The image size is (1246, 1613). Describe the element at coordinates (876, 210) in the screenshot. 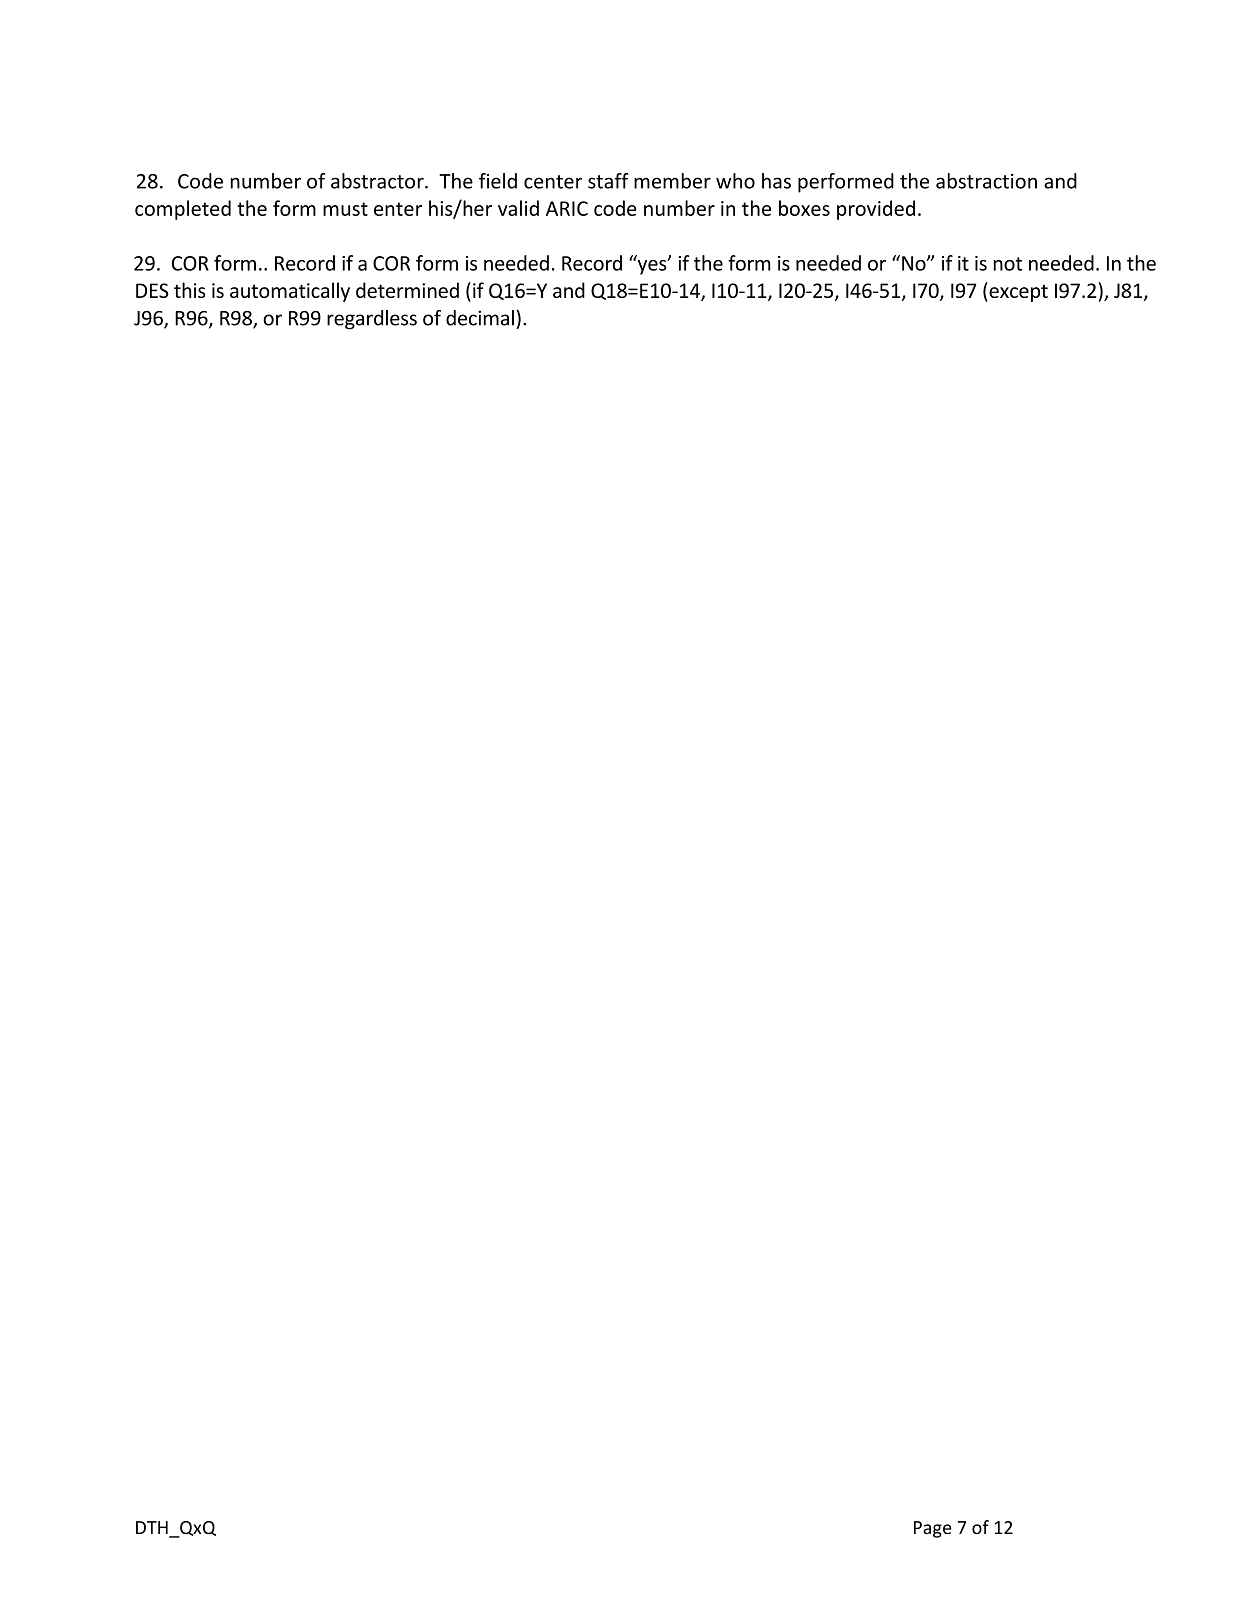

I see `provided` at that location.
